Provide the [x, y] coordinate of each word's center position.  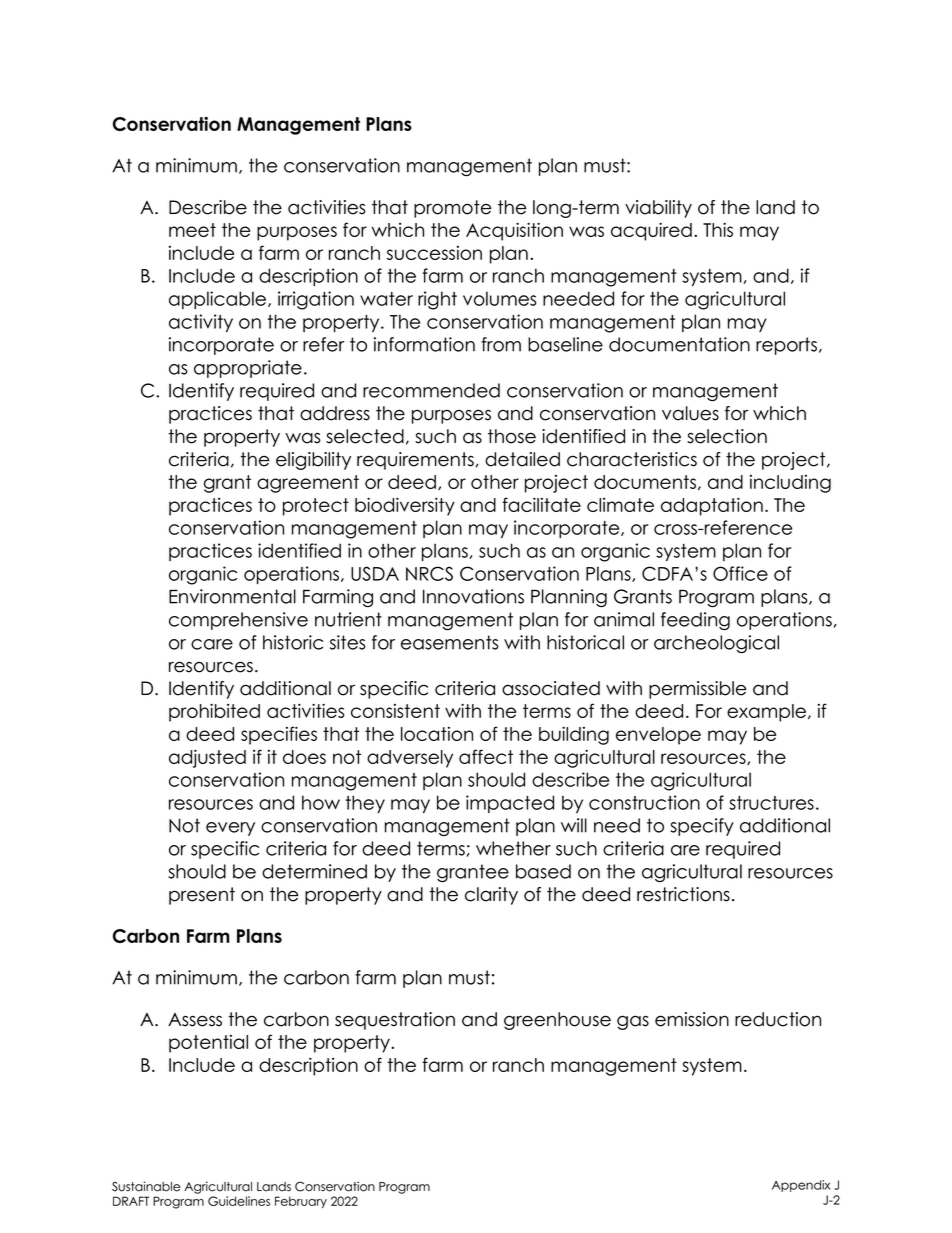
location [437, 734]
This [718, 229]
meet [192, 230]
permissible [697, 690]
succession [434, 253]
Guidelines [239, 1201]
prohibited [214, 712]
